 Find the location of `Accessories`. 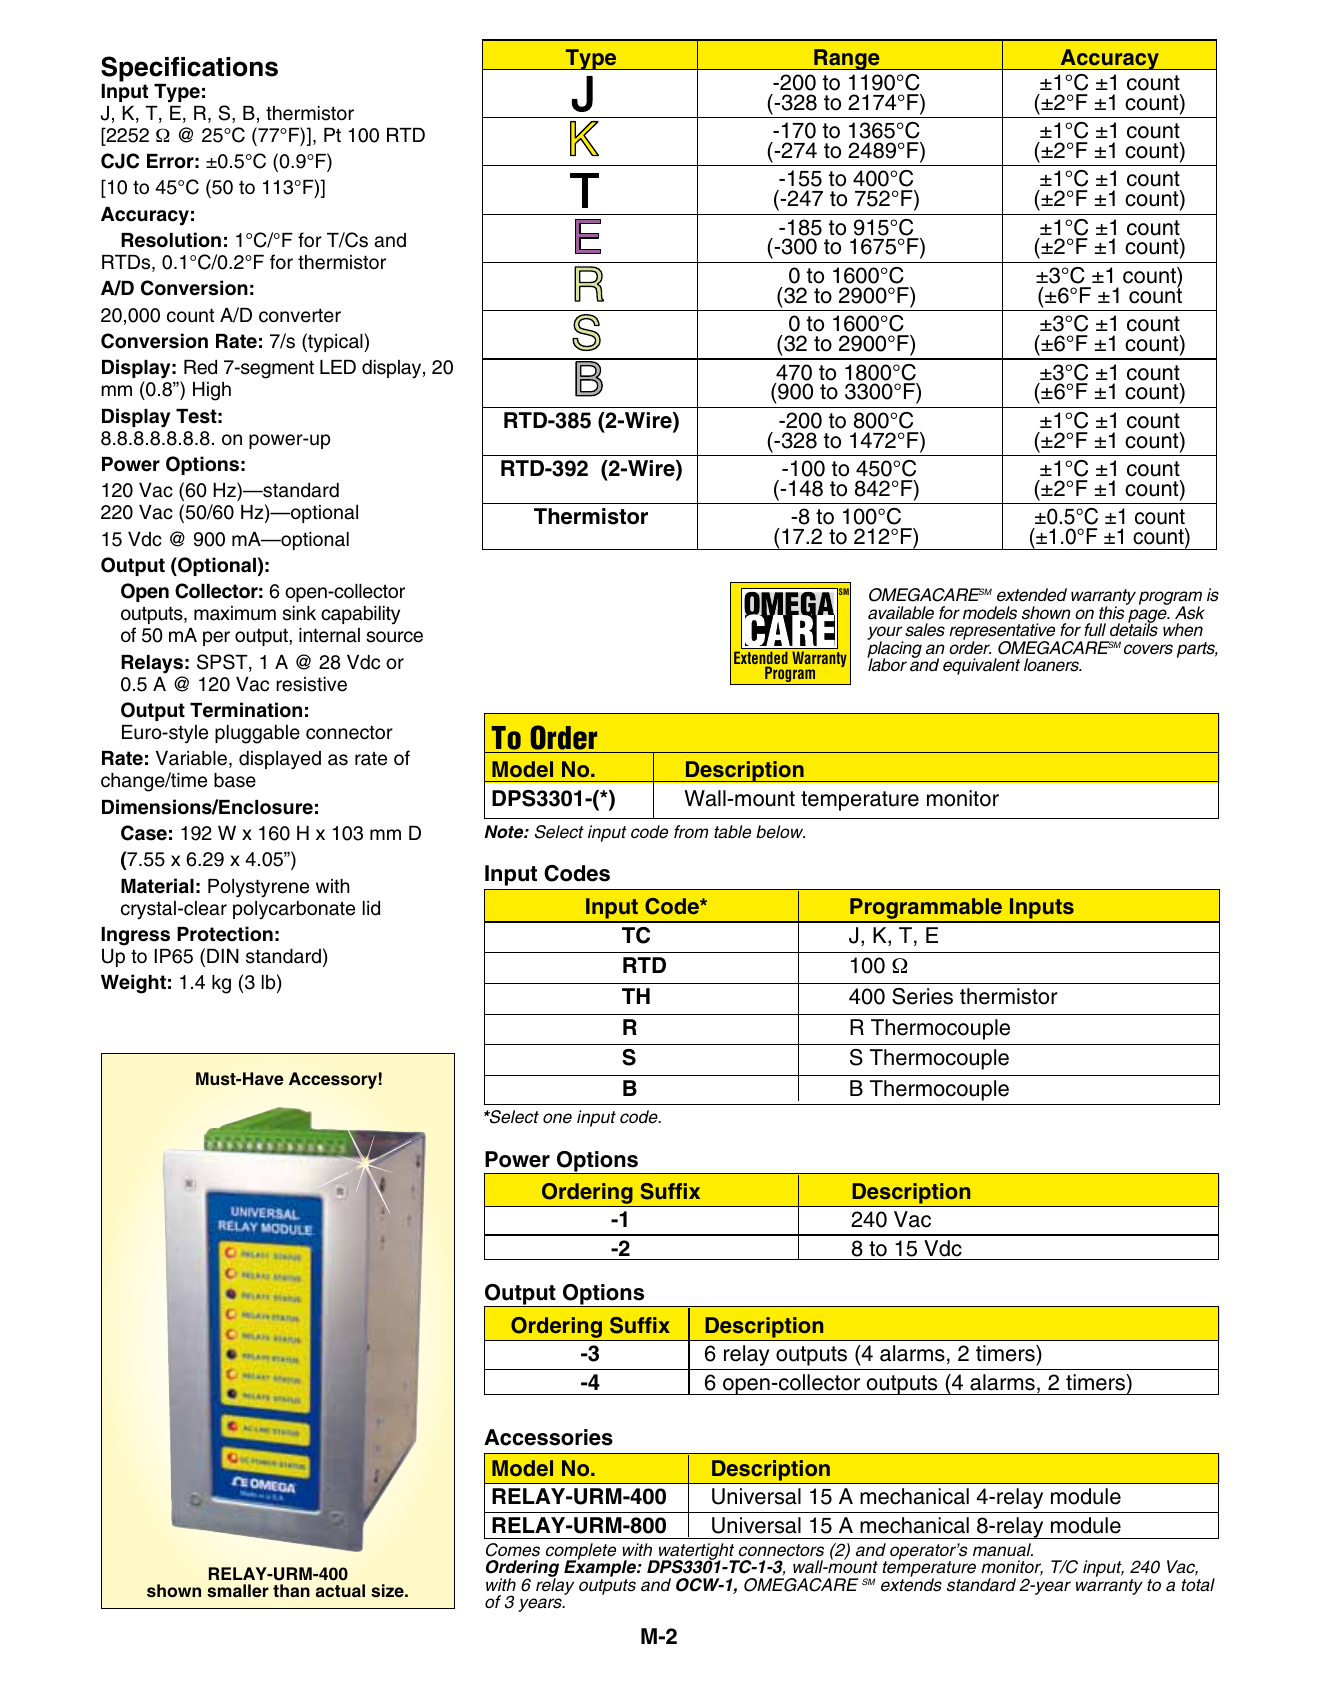

Accessories is located at coordinates (548, 1437).
